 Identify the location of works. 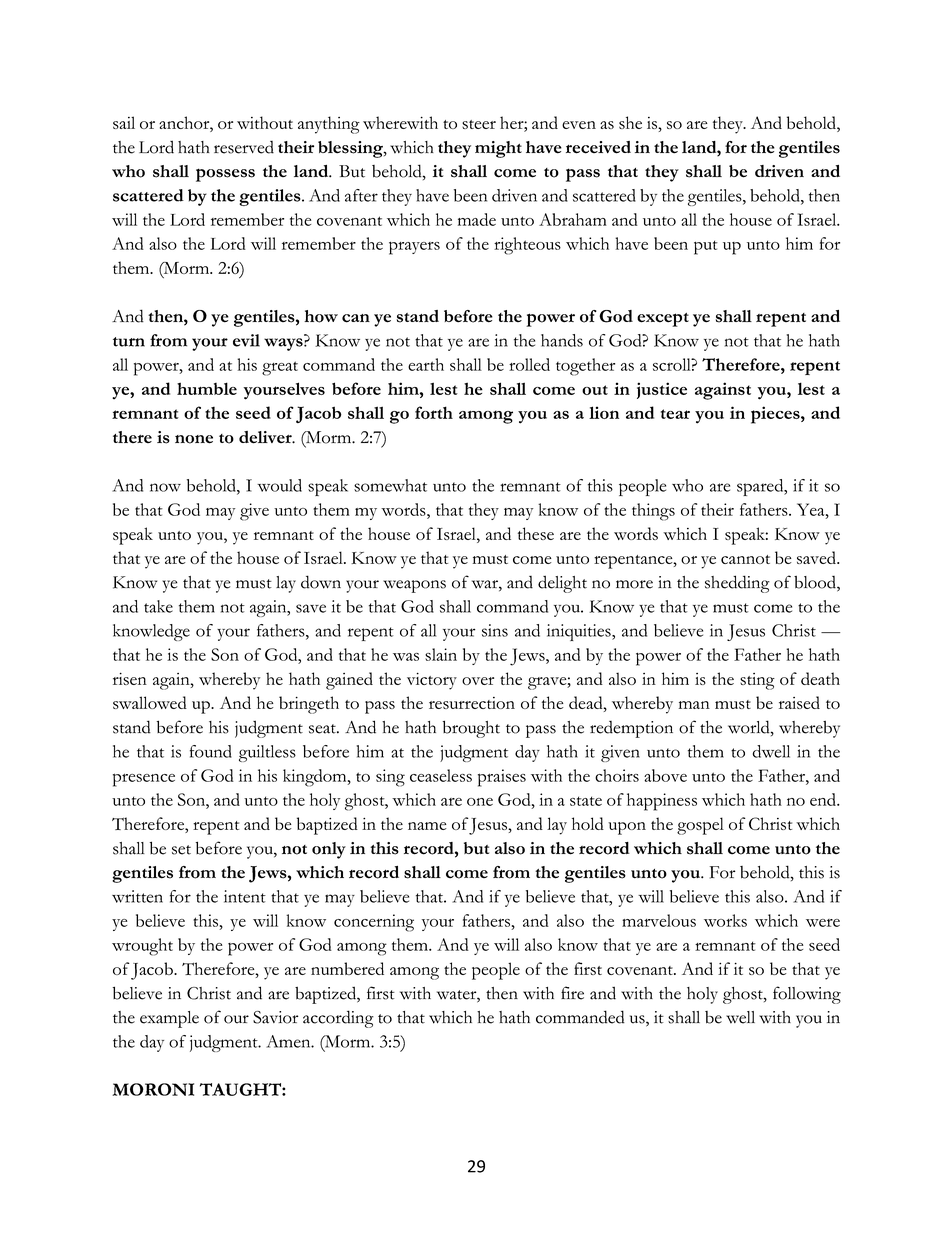
(725, 920).
